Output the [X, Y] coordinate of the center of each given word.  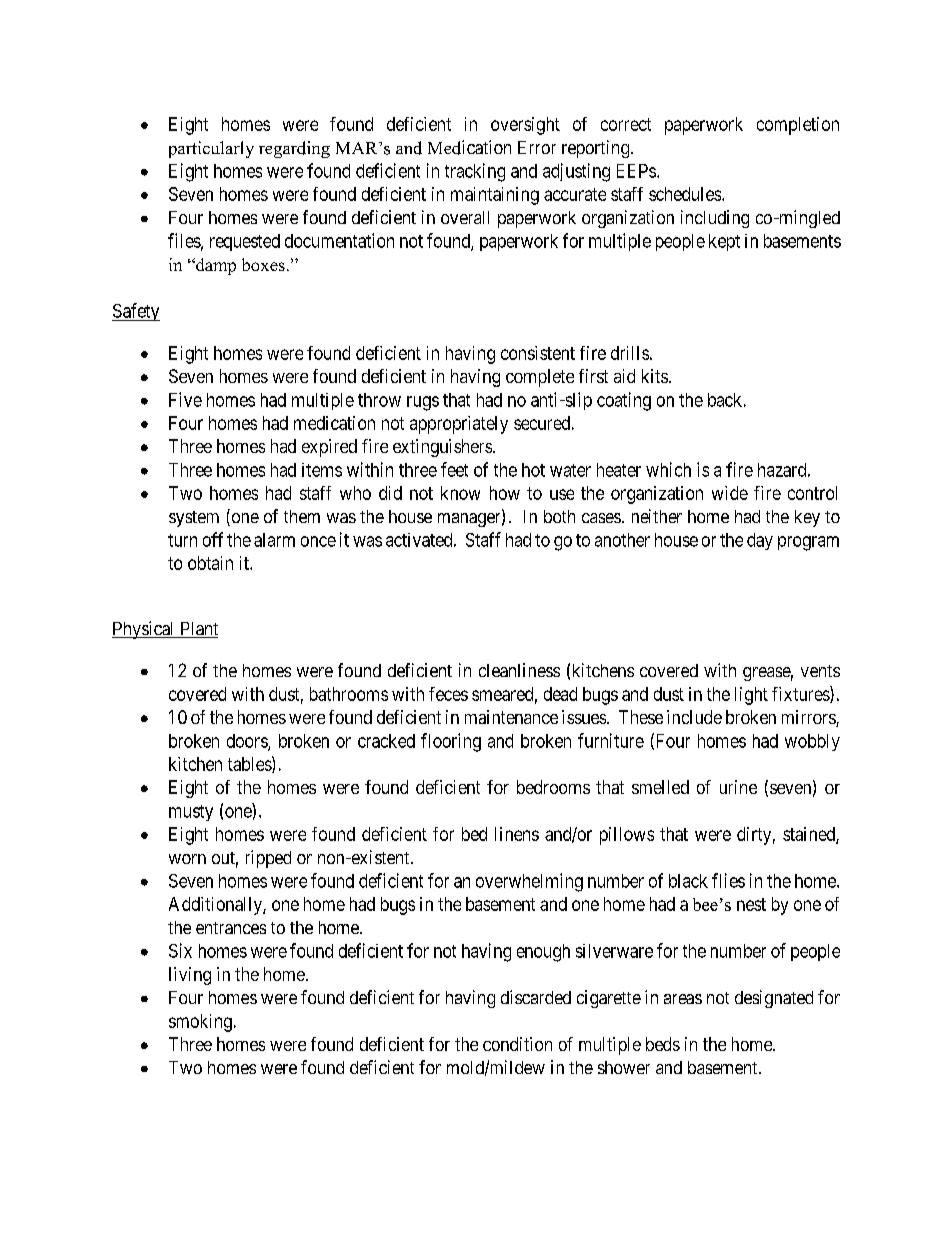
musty [191, 813]
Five [185, 399]
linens [517, 834]
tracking [475, 172]
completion [798, 126]
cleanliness [519, 670]
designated [774, 999]
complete [540, 378]
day [760, 541]
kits [655, 376]
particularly [211, 149]
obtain [210, 563]
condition [517, 1044]
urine [738, 787]
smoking [200, 1023]
